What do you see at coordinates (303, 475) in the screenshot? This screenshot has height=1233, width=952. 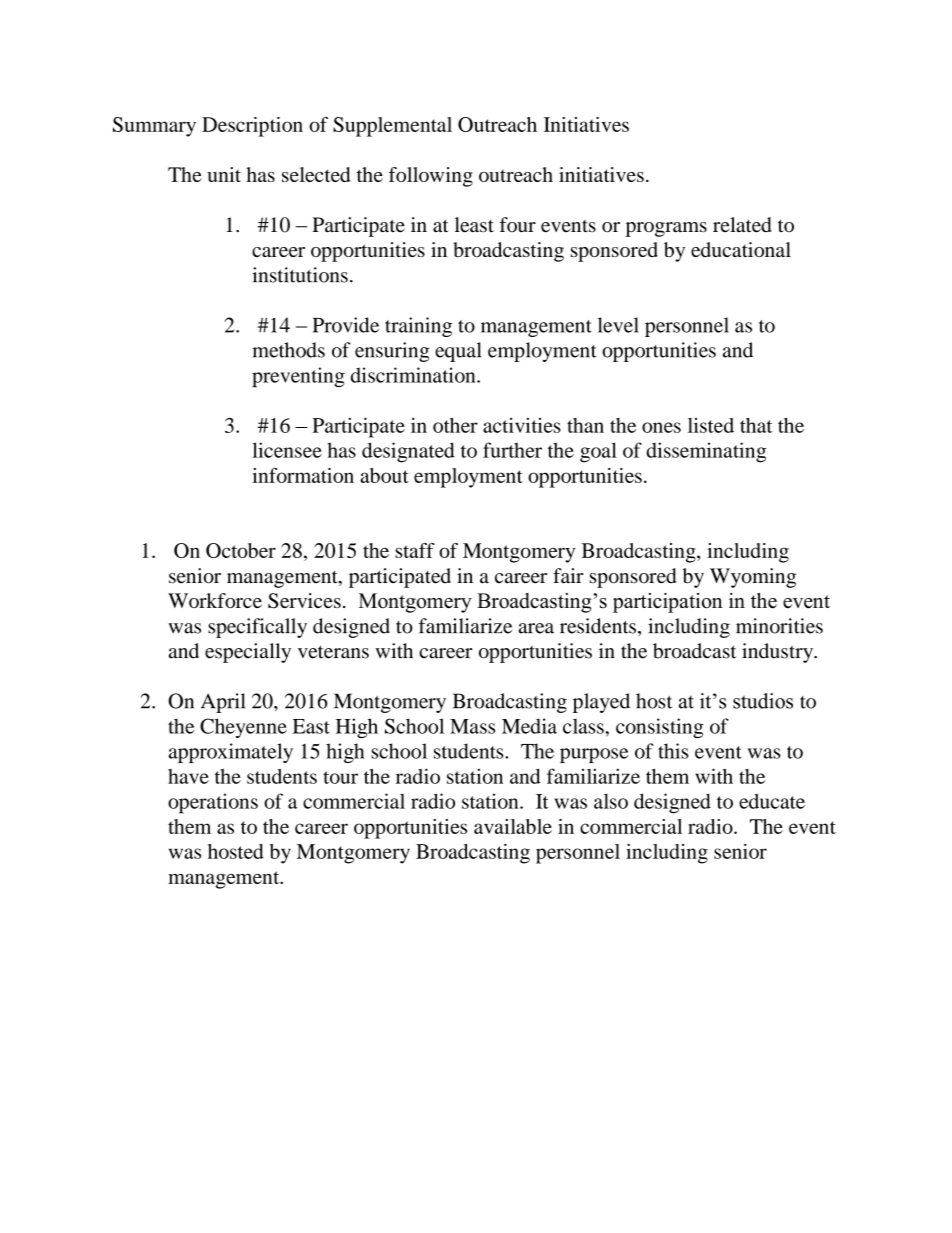 I see `information` at bounding box center [303, 475].
